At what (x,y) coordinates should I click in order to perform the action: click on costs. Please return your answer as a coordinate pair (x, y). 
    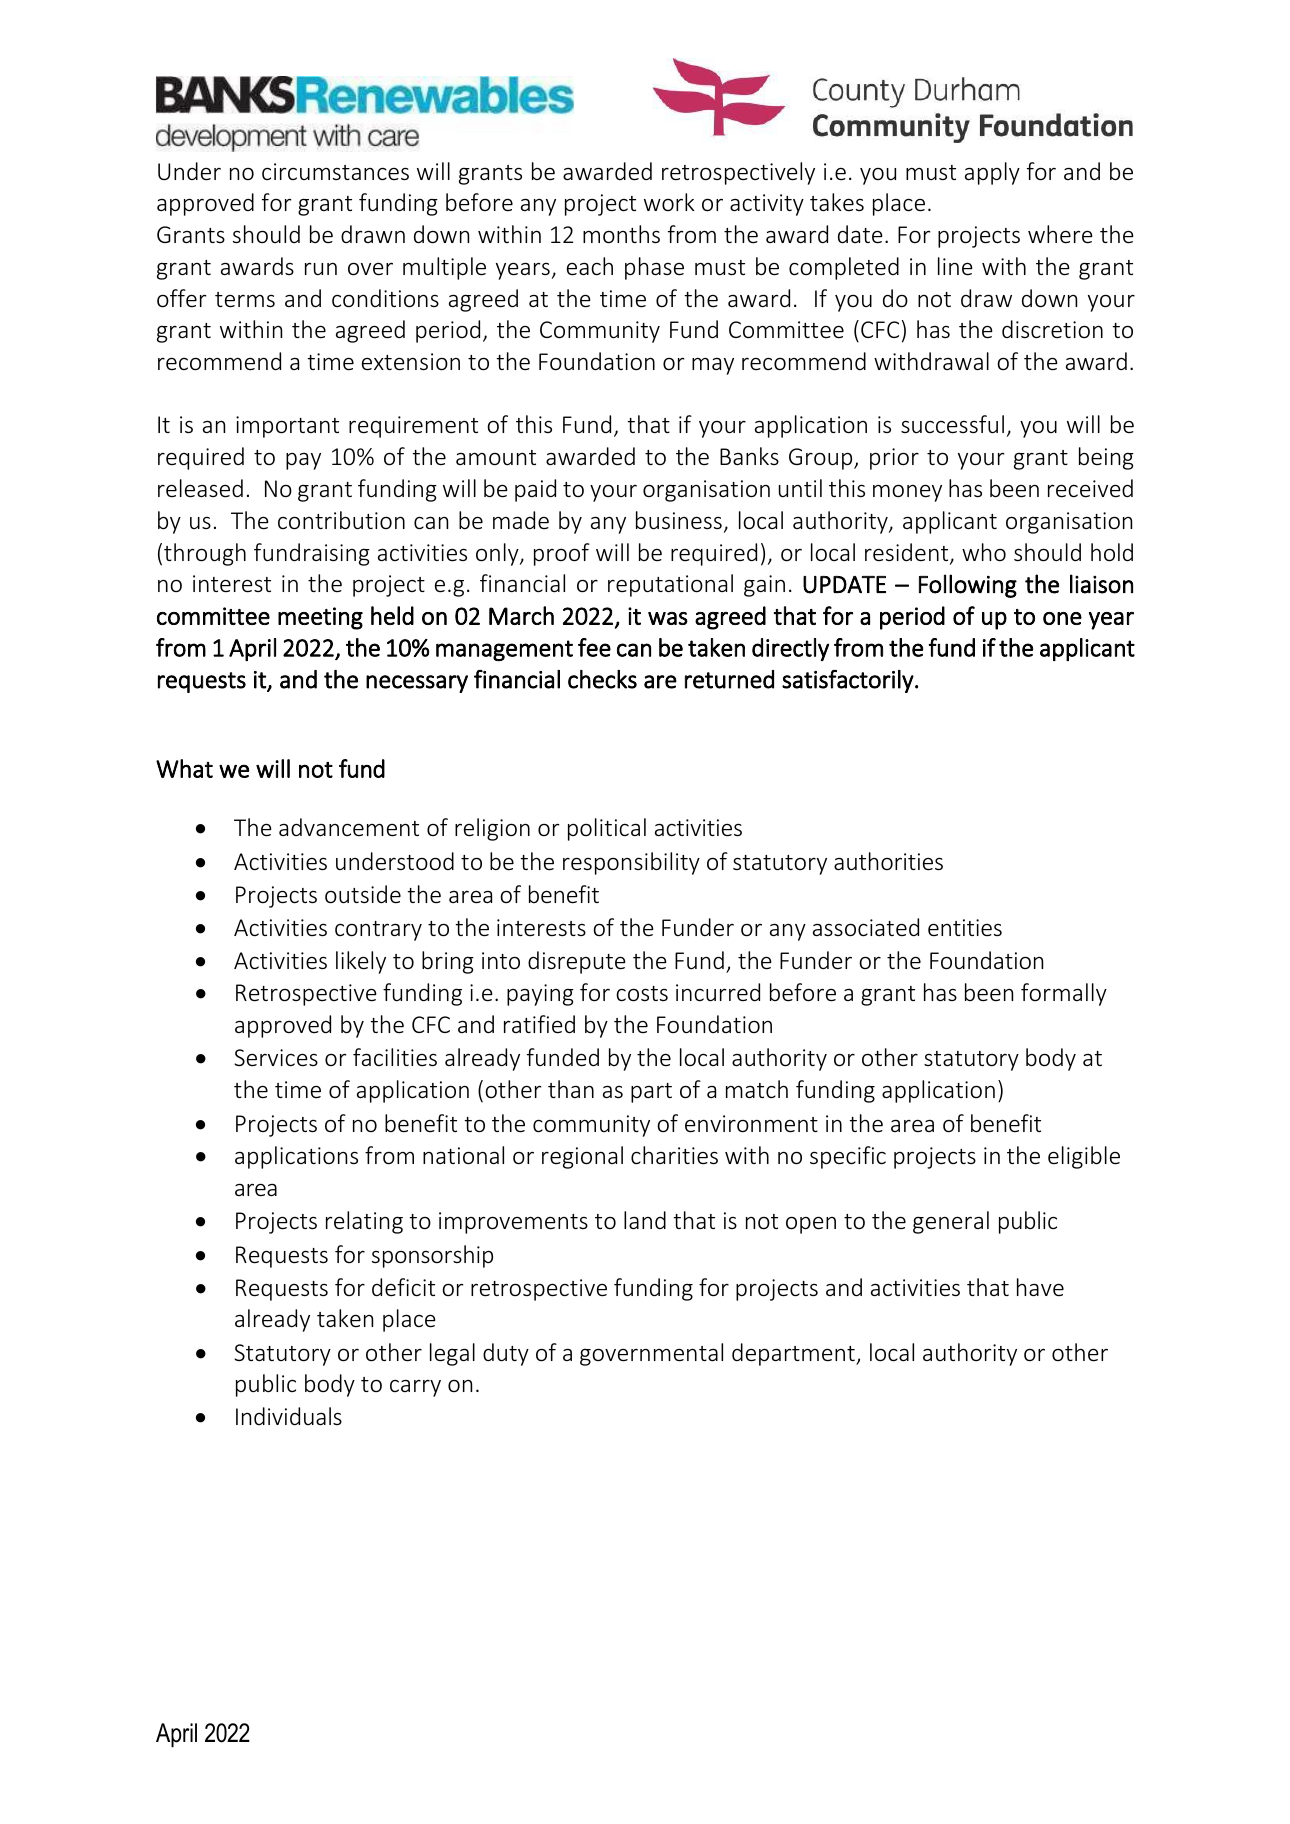
    Looking at the image, I should click on (642, 994).
